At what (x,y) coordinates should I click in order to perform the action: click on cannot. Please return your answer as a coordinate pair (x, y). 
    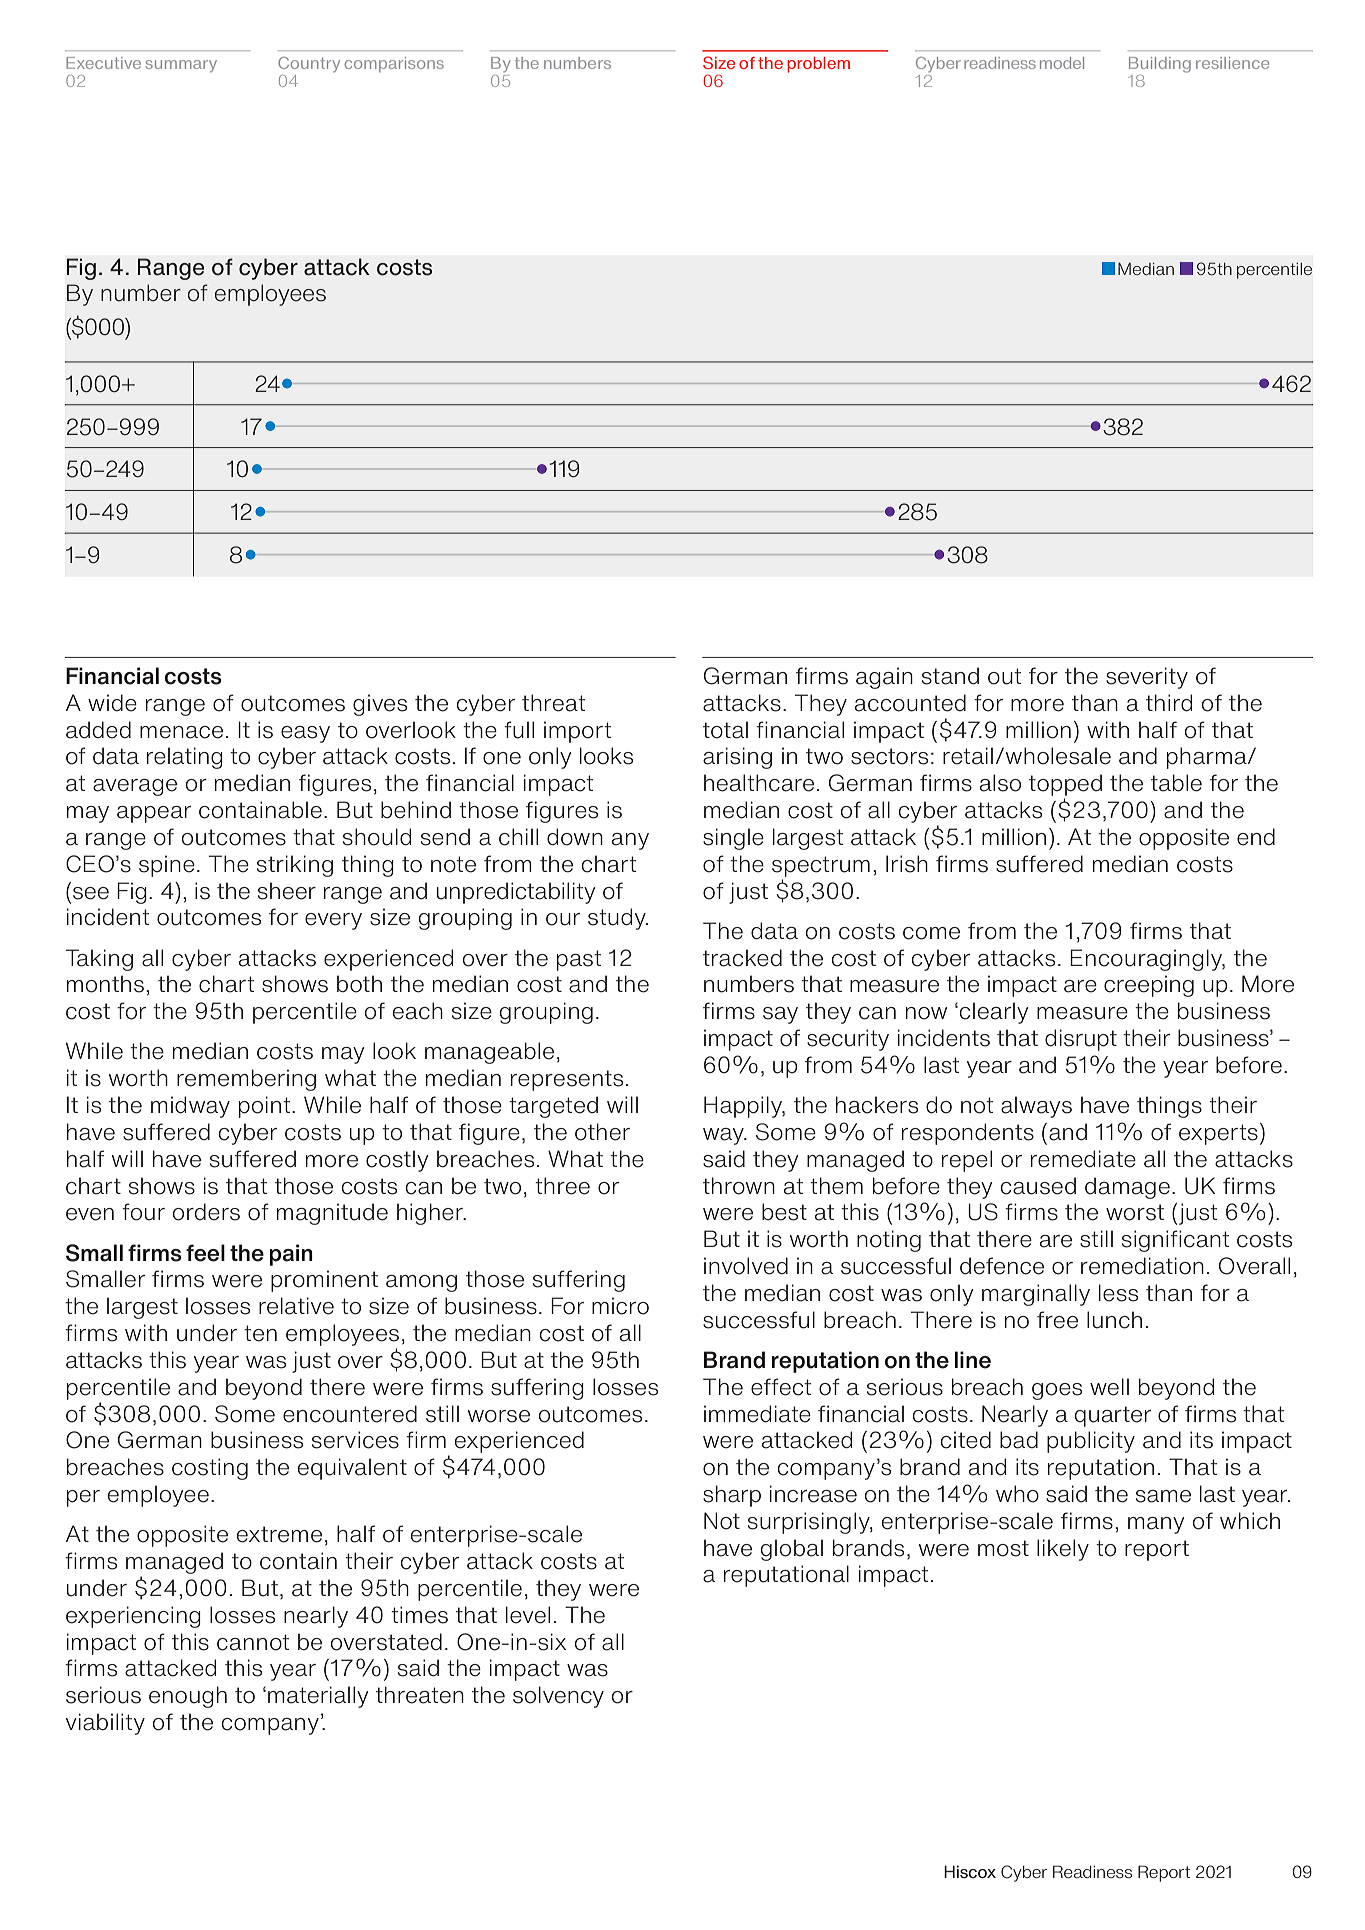
    Looking at the image, I should click on (253, 1642).
